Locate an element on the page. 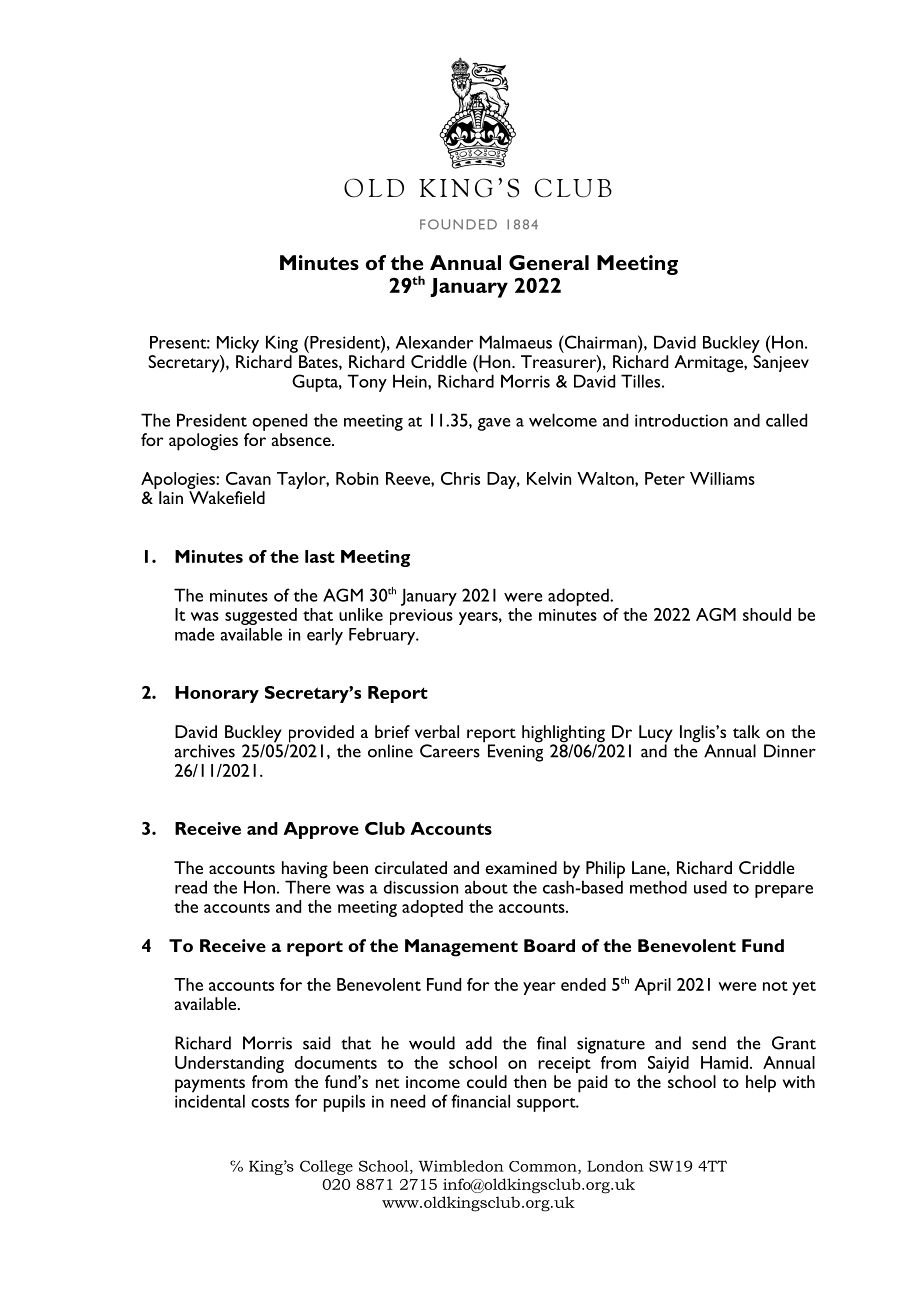 Image resolution: width=924 pixels, height=1308 pixels. costs is located at coordinates (270, 1103).
